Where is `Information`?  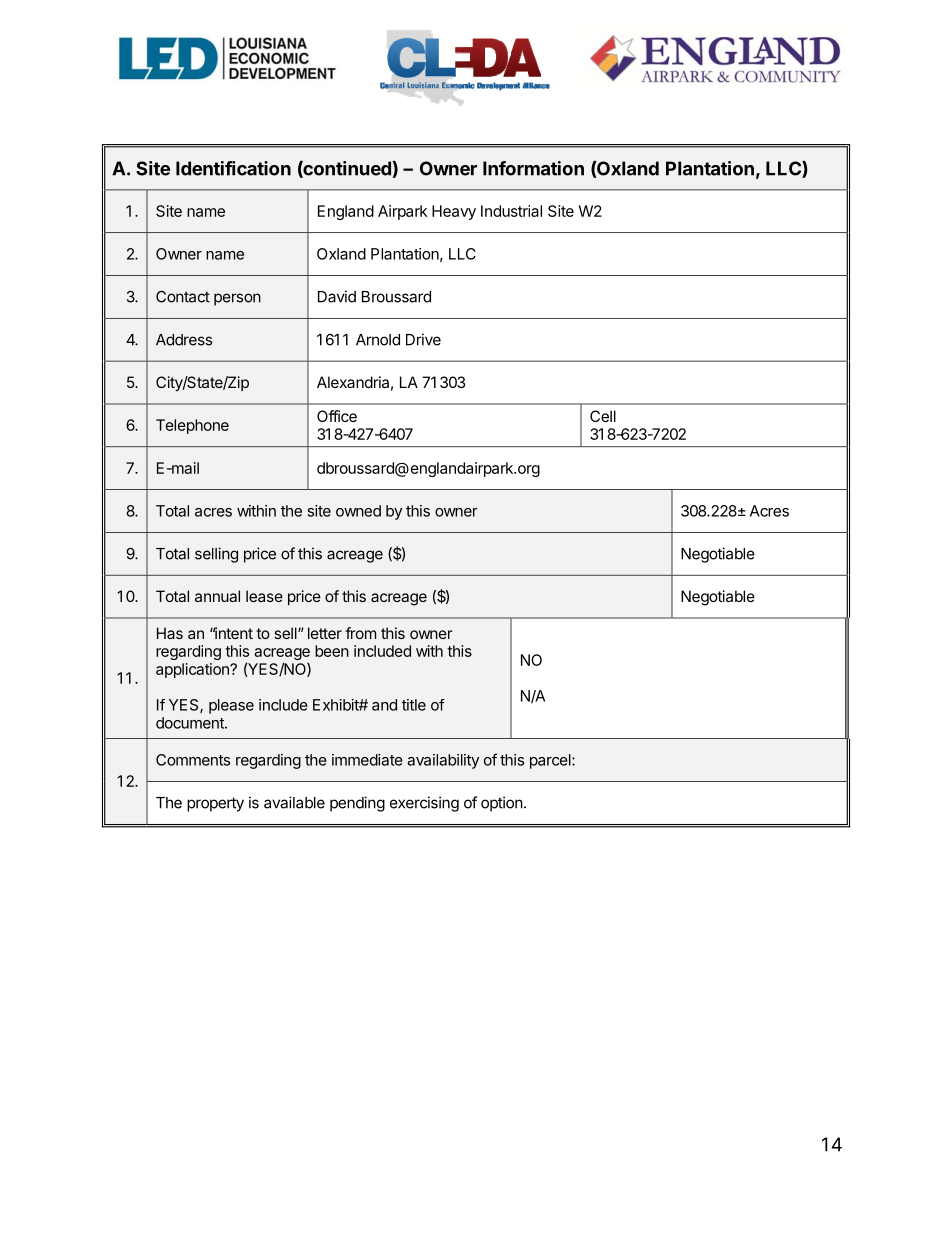 Information is located at coordinates (533, 168).
